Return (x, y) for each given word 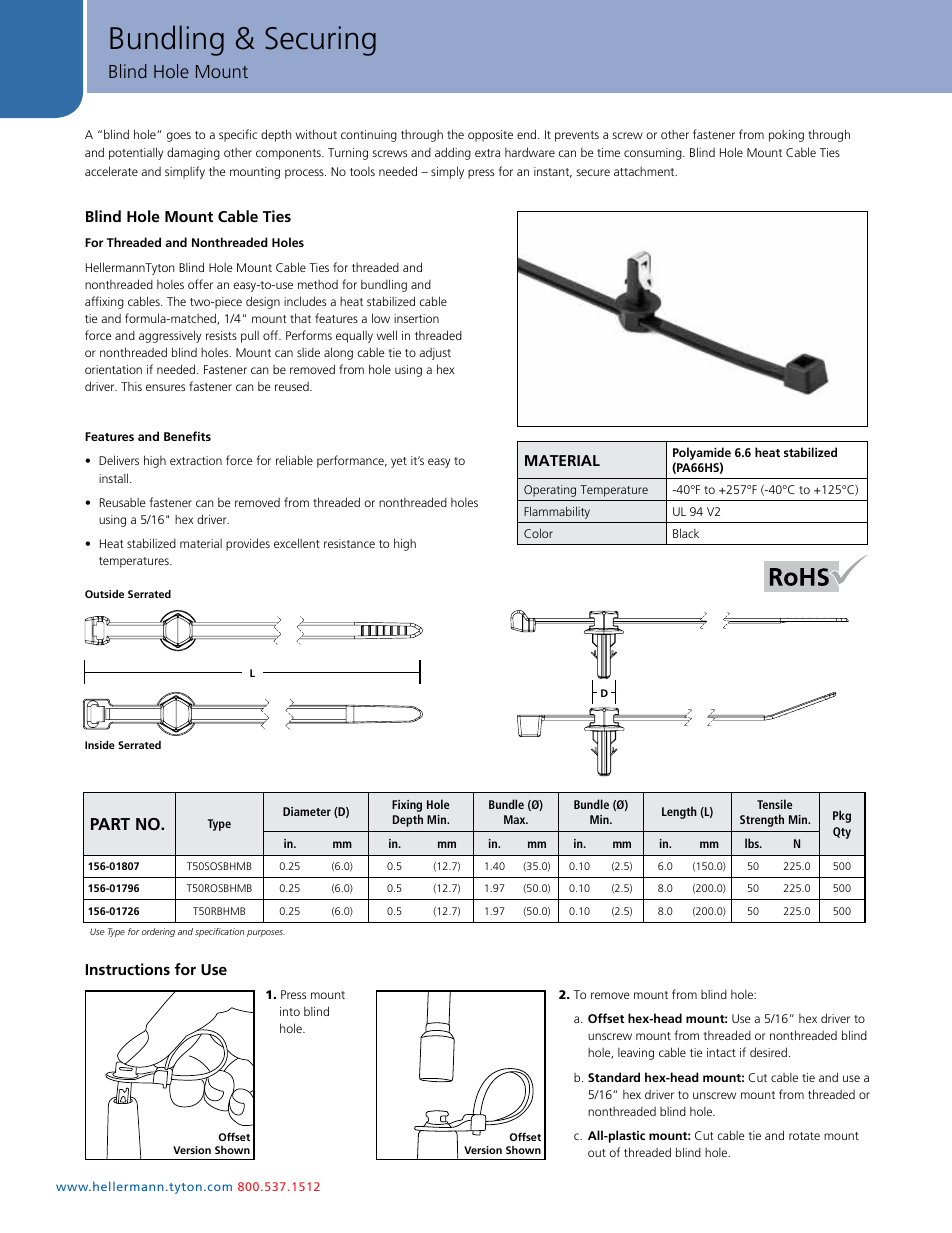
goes (179, 137)
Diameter (307, 811)
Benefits (187, 436)
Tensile (774, 804)
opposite (490, 136)
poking (786, 136)
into (290, 1011)
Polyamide (702, 453)
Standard (614, 1077)
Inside (100, 745)
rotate (804, 1136)
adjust (435, 354)
